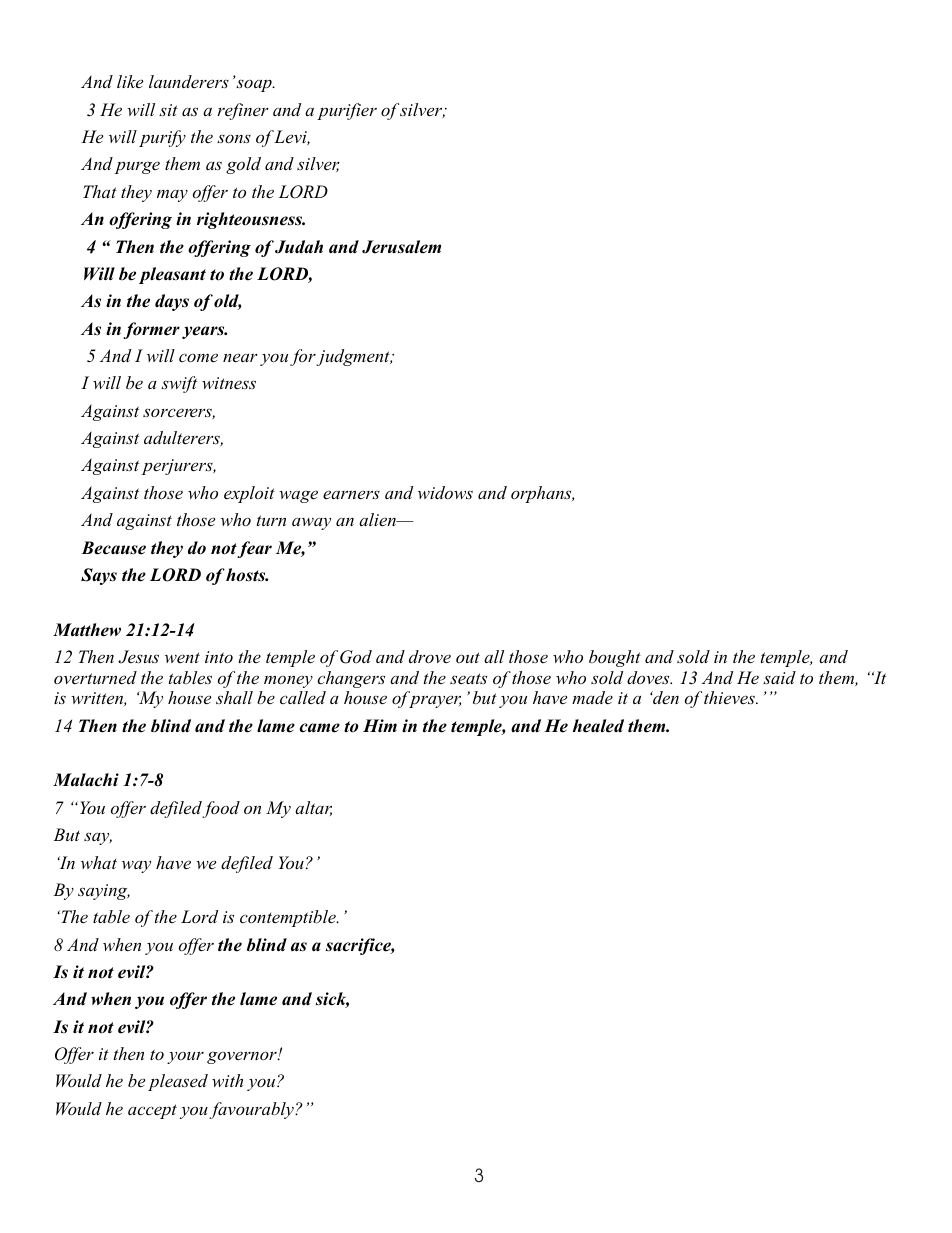  Describe the element at coordinates (252, 1110) in the screenshot. I see `favourably` at that location.
